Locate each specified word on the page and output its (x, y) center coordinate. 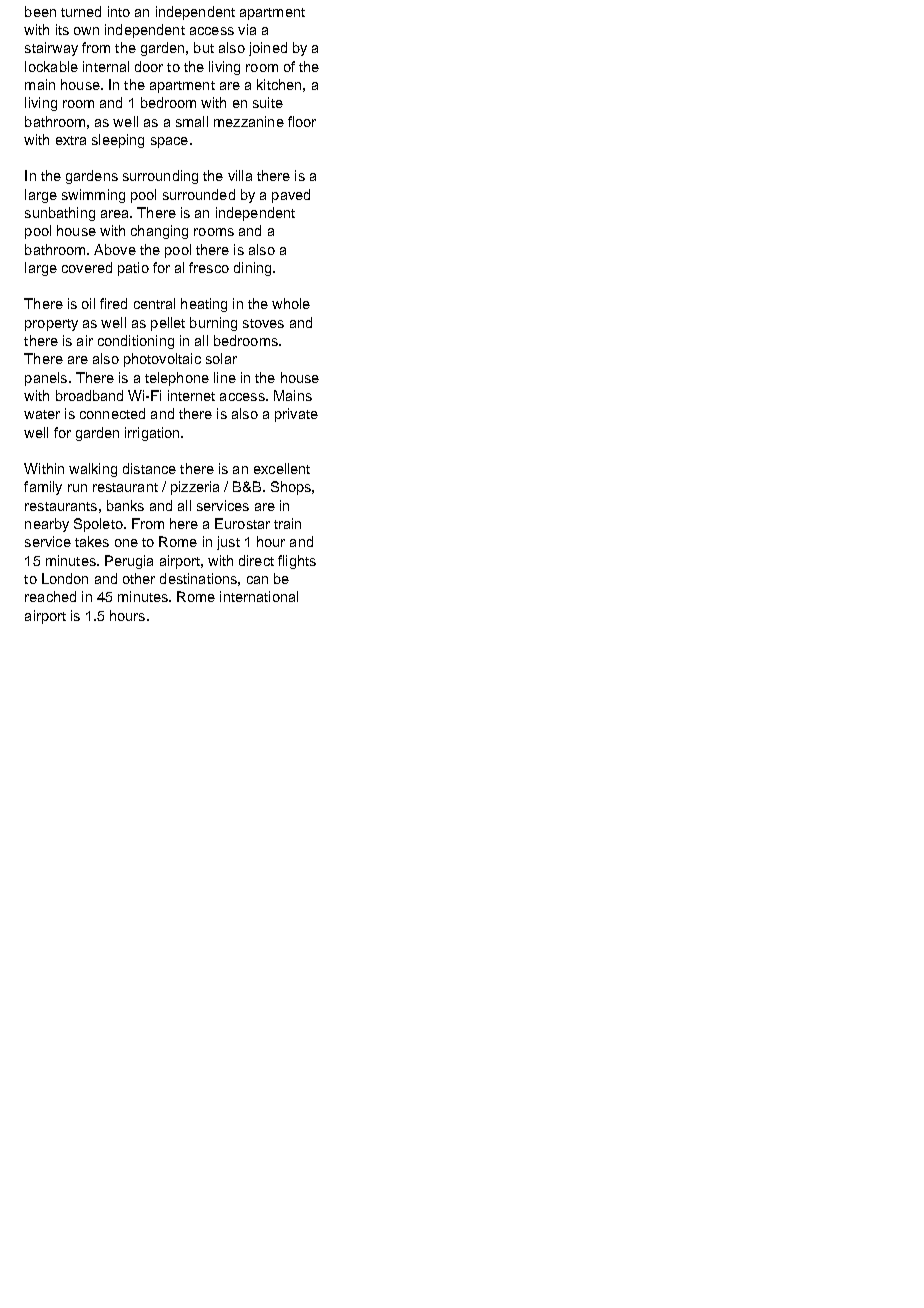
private (296, 415)
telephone (177, 379)
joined (268, 49)
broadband (89, 395)
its (62, 29)
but (204, 47)
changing (159, 232)
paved (291, 196)
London (65, 578)
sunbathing (60, 214)
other (139, 578)
